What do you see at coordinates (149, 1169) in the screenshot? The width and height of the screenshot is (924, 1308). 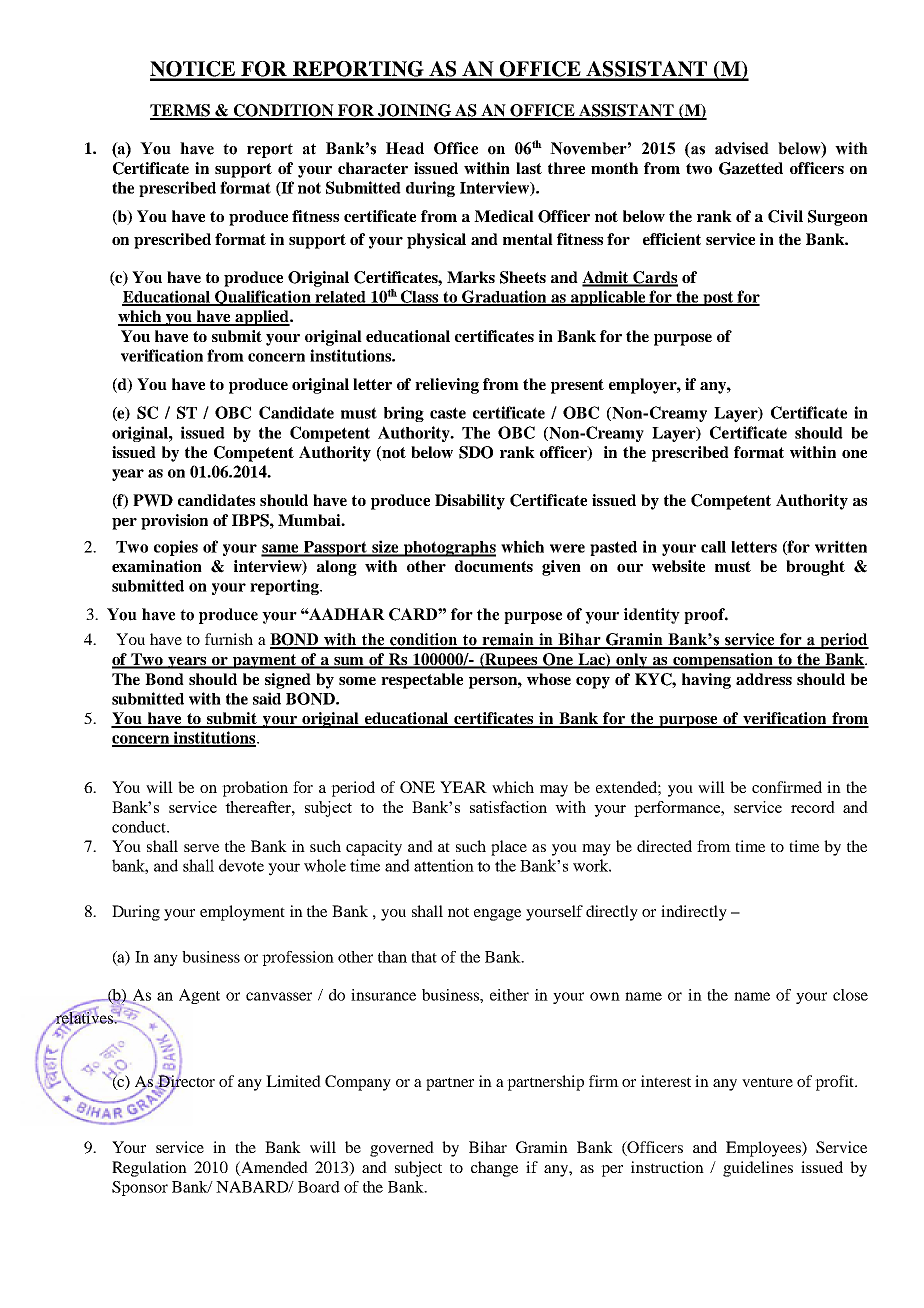 I see `Regulation` at bounding box center [149, 1169].
